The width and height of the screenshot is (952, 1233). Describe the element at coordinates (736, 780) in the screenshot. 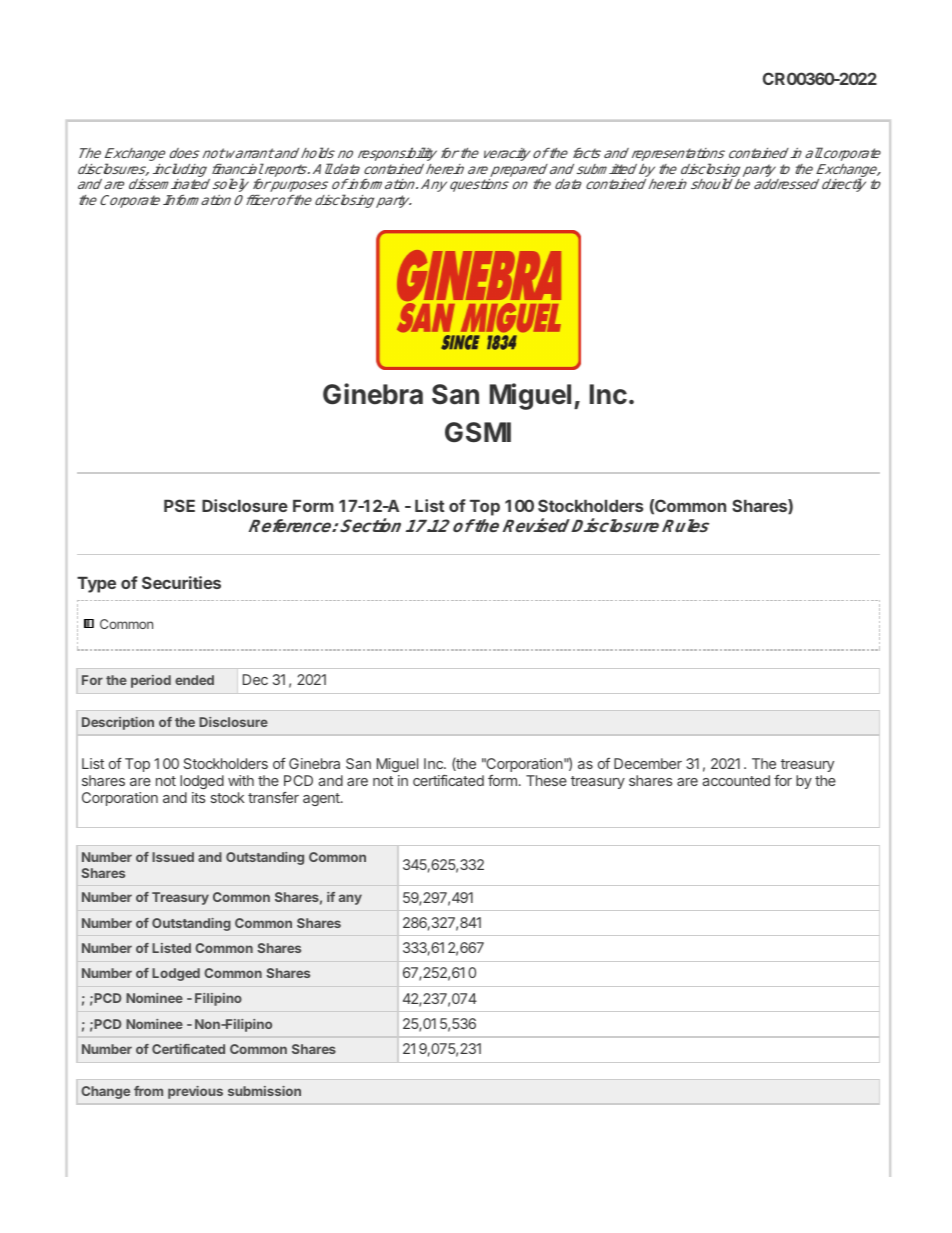

I see `accounted` at that location.
